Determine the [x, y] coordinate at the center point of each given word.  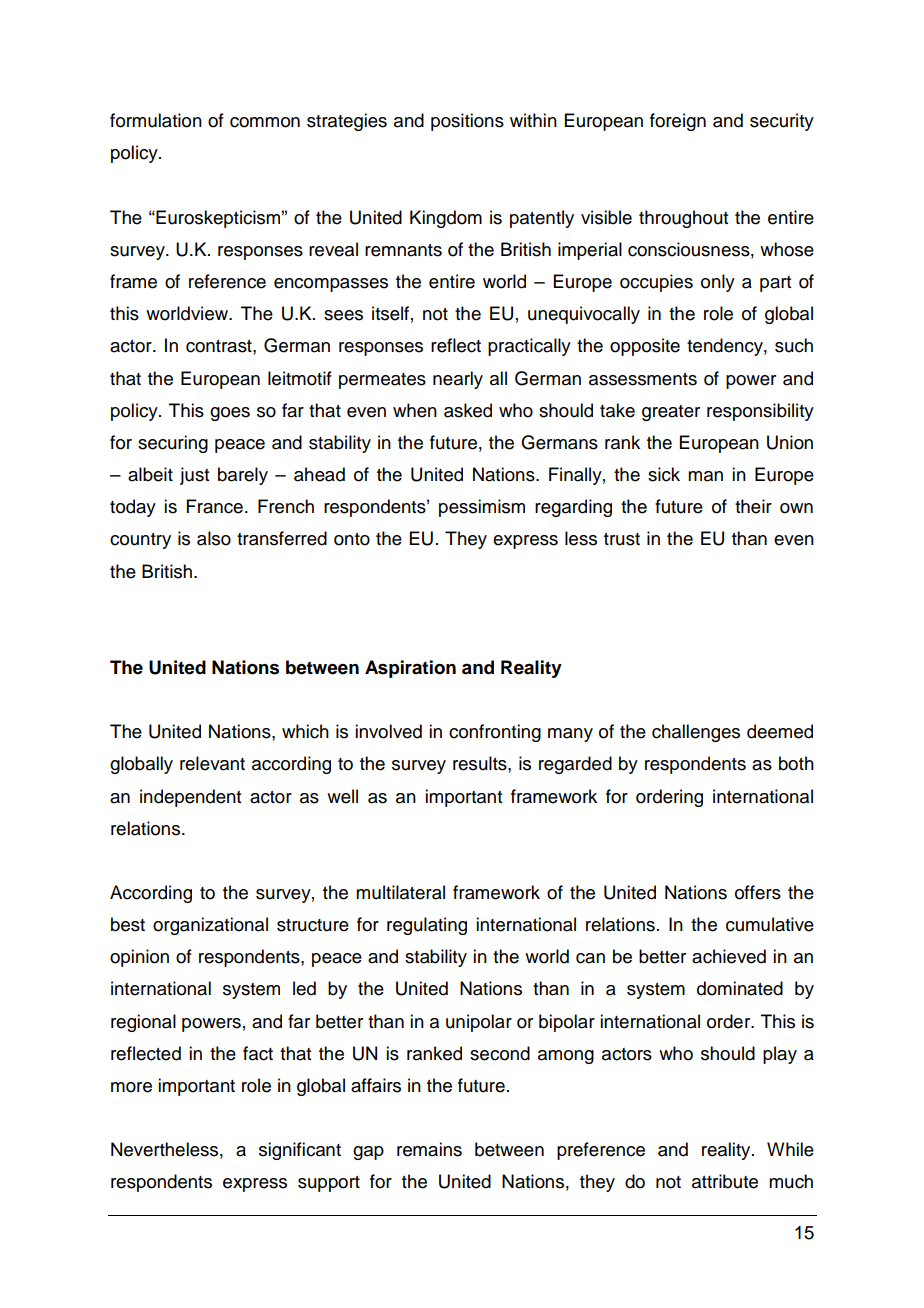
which [305, 731]
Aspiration [410, 669]
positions [467, 122]
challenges [696, 733]
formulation [156, 120]
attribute [725, 1181]
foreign [678, 122]
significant [300, 1151]
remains [429, 1149]
